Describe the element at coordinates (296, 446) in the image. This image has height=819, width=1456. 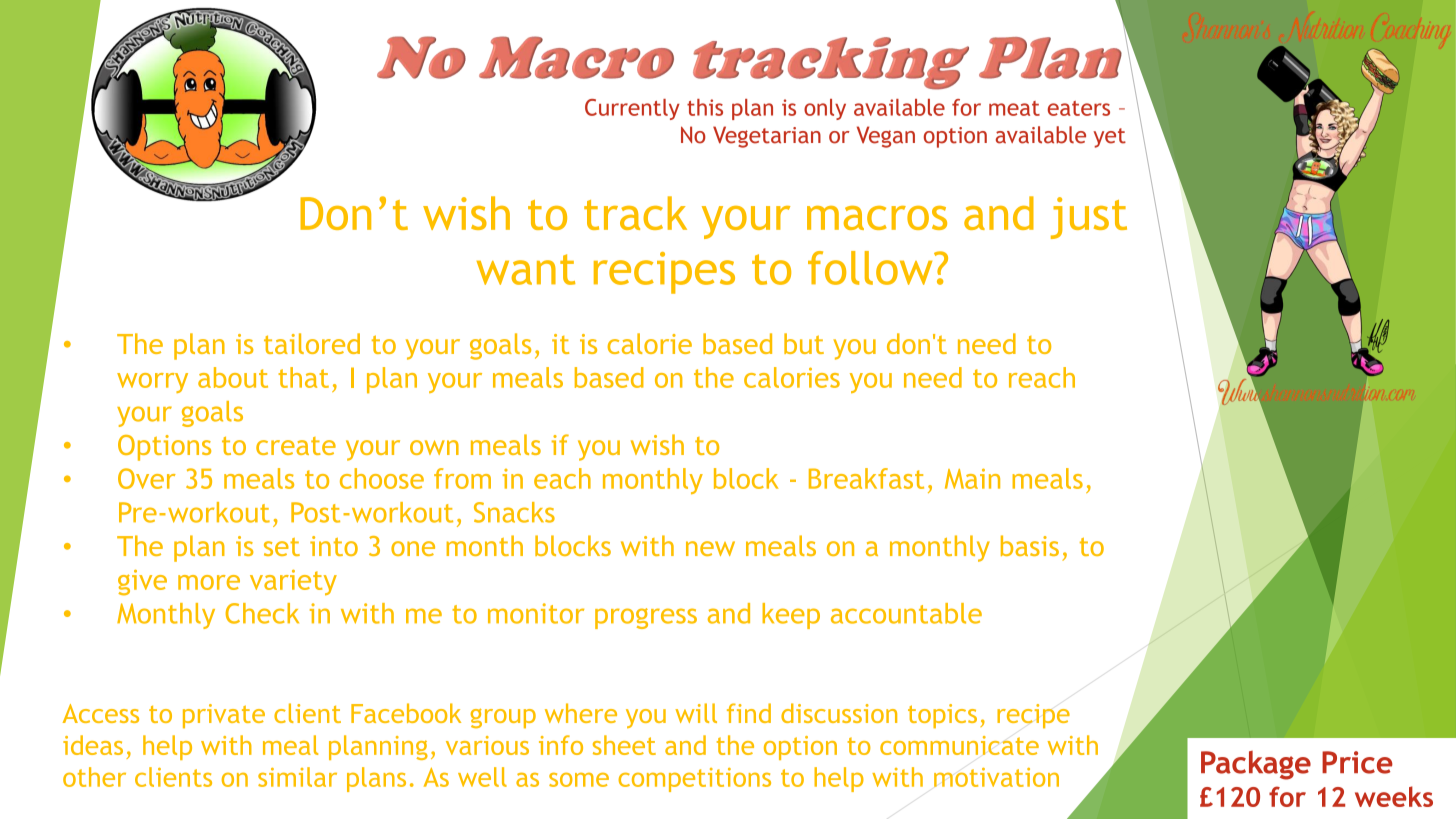
I see `create` at that location.
